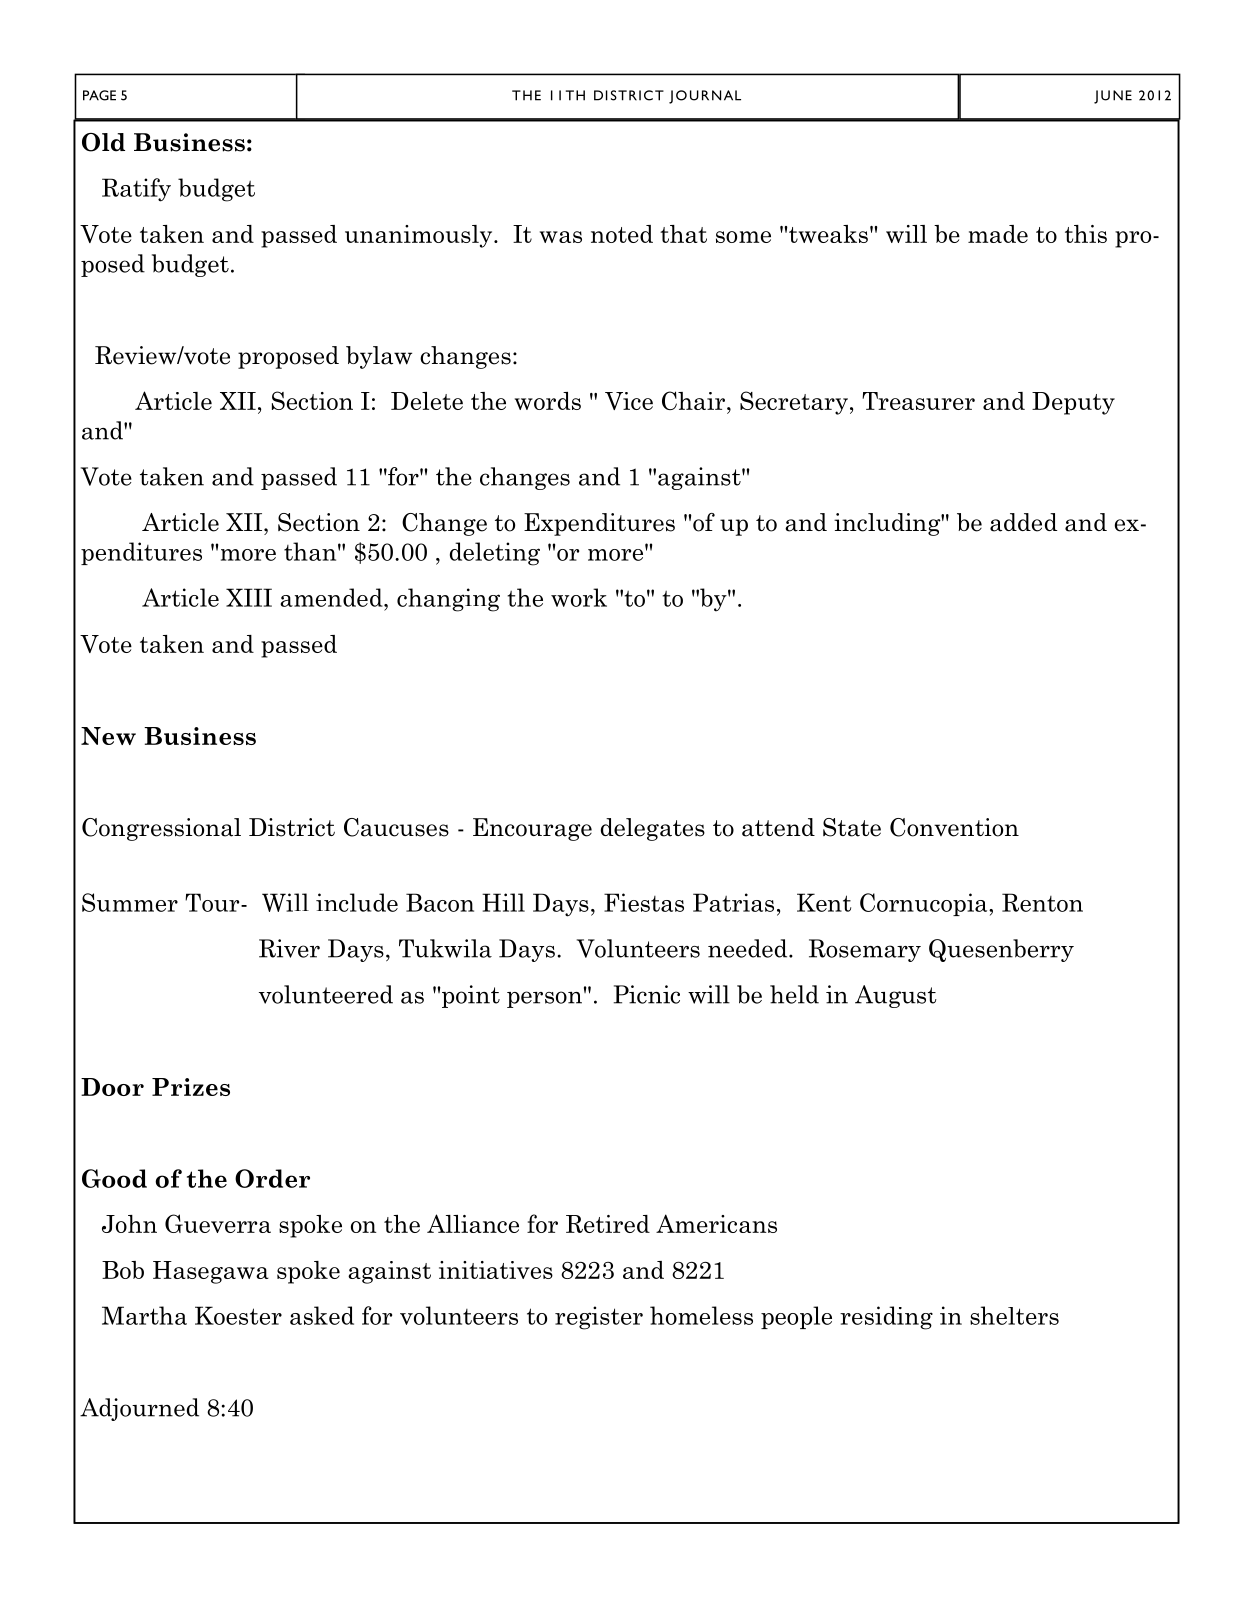  What do you see at coordinates (896, 996) in the screenshot?
I see `August` at bounding box center [896, 996].
